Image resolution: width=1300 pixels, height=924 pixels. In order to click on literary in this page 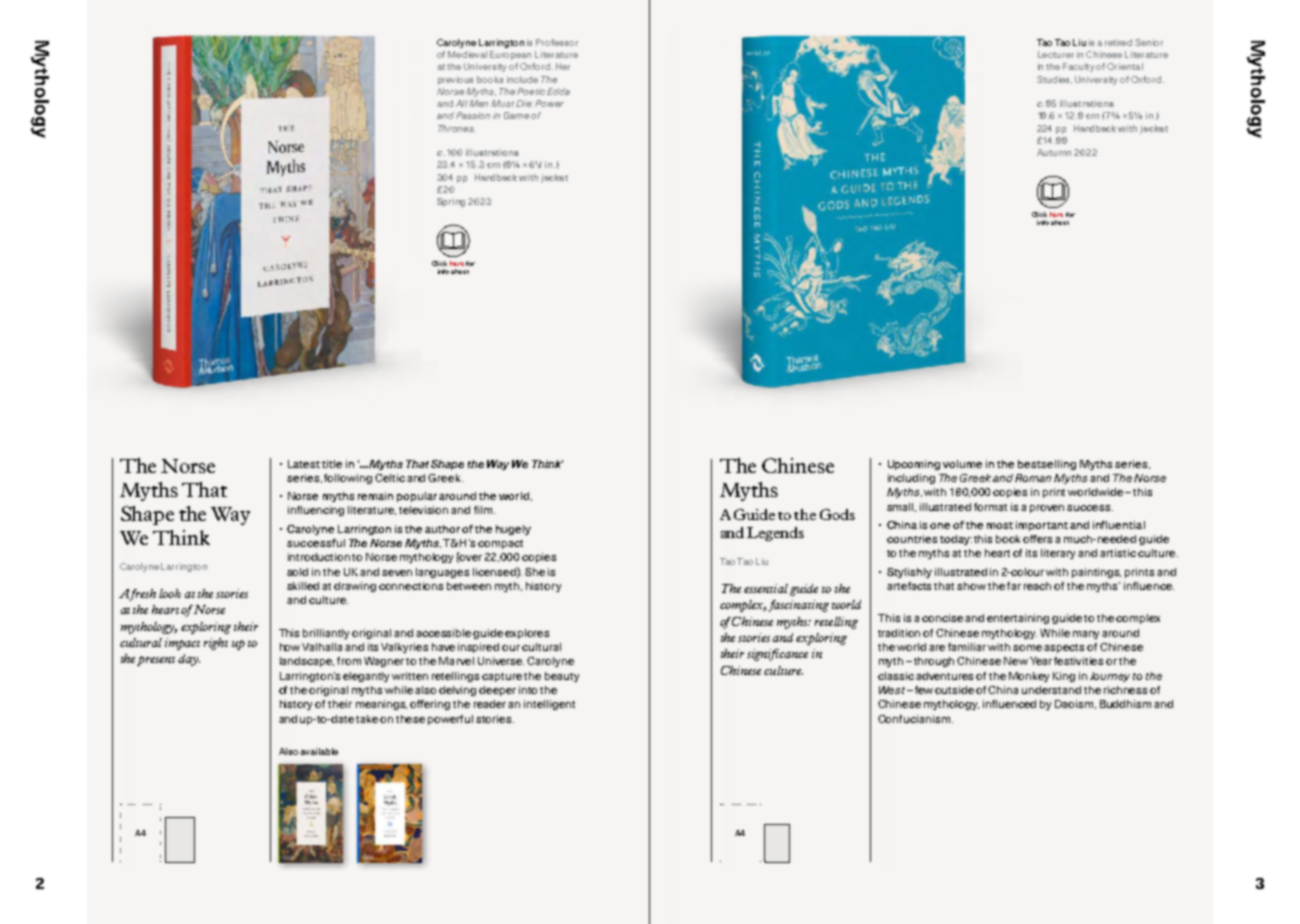, I will do `click(1058, 554)`.
